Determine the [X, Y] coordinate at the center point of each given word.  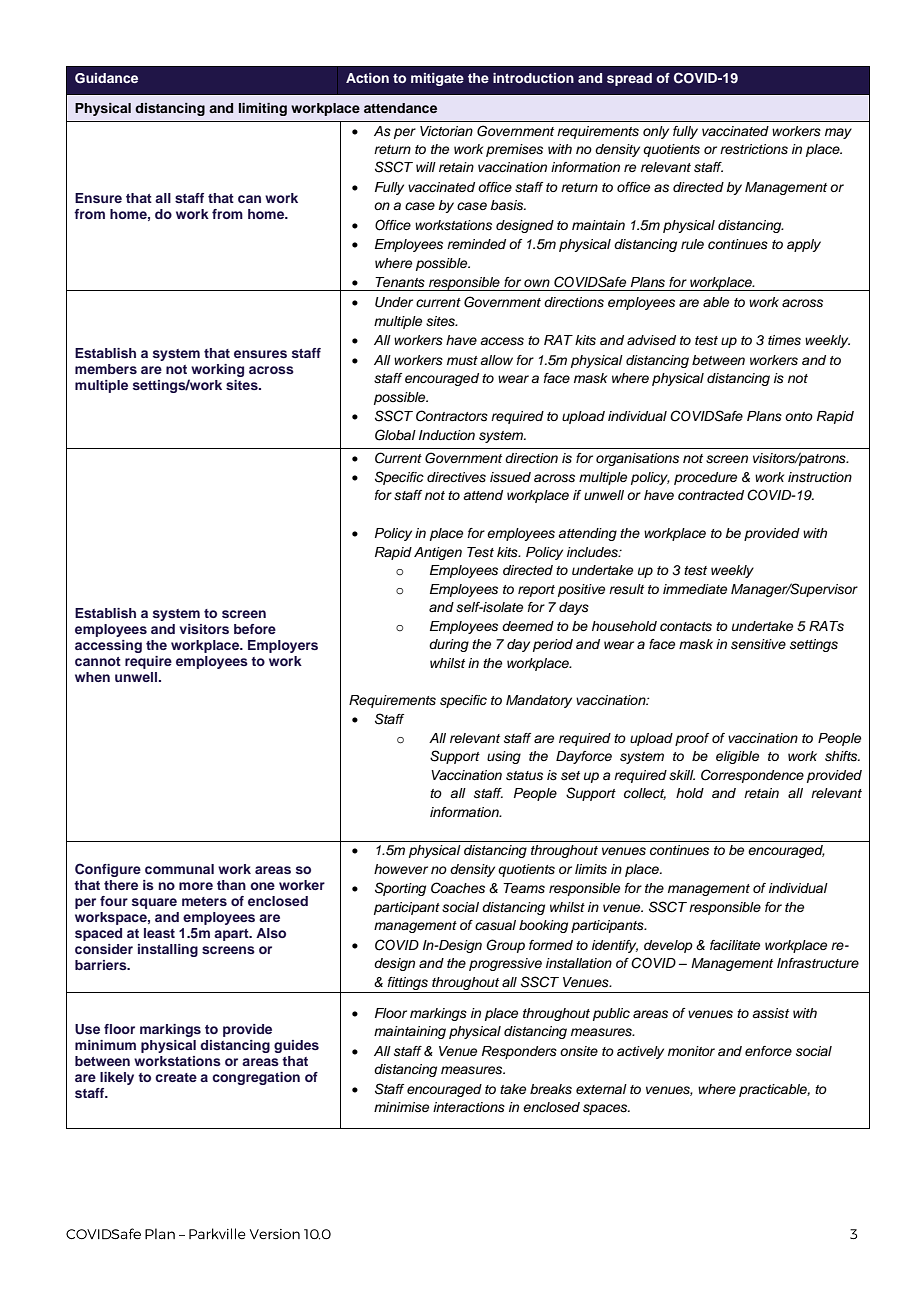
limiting [263, 109]
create [176, 1077]
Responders [519, 1052]
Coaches [458, 888]
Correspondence [752, 776]
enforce [768, 1051]
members [106, 369]
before [255, 629]
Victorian [446, 131]
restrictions [754, 149]
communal [179, 869]
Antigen [438, 553]
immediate [695, 589]
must [462, 361]
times [784, 340]
